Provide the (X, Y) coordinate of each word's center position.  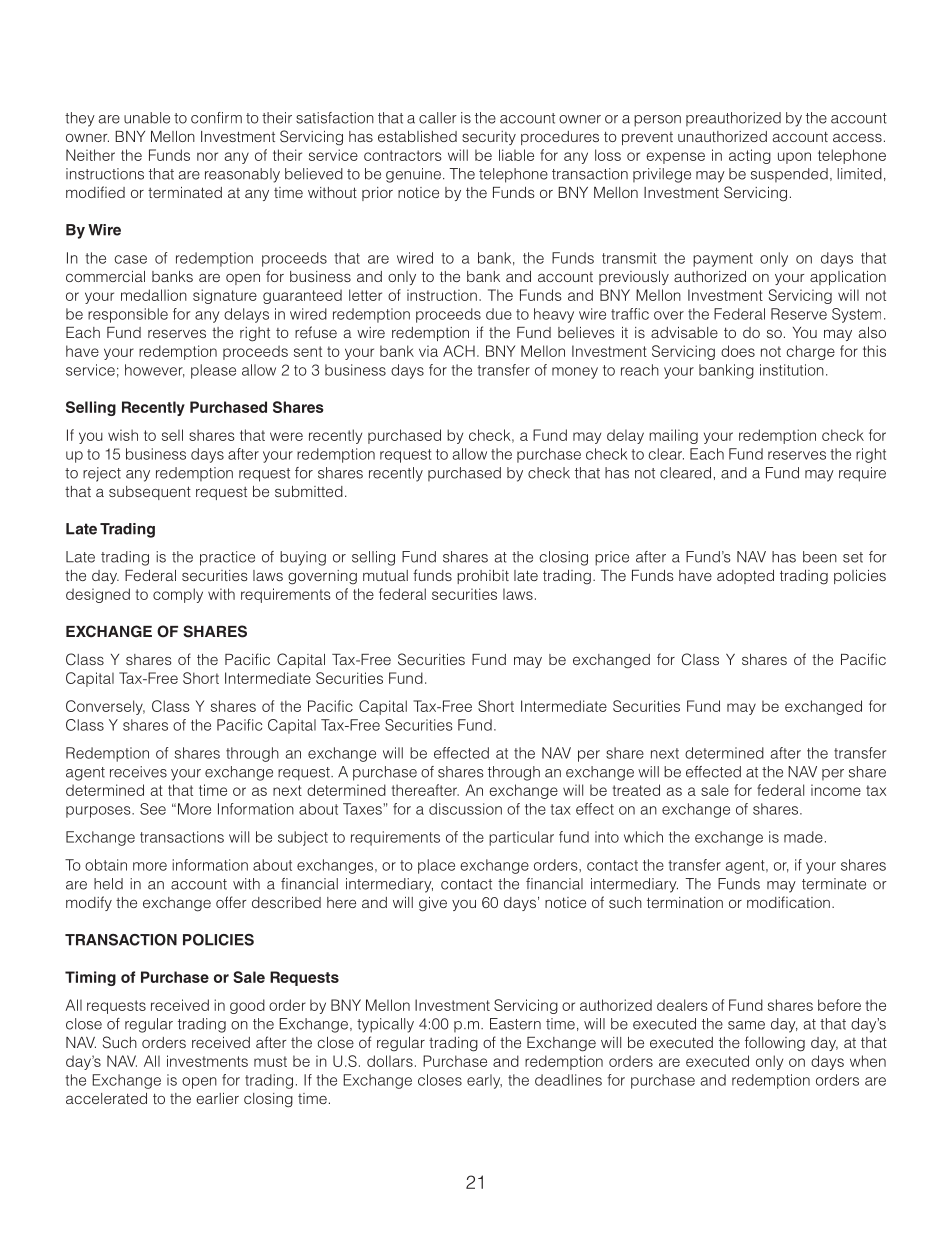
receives (138, 772)
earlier (217, 1098)
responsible (128, 315)
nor (207, 156)
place (436, 866)
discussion (465, 809)
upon (794, 158)
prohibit (483, 577)
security (489, 138)
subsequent (150, 493)
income (836, 790)
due (499, 314)
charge (810, 352)
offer (231, 902)
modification (788, 902)
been (820, 557)
